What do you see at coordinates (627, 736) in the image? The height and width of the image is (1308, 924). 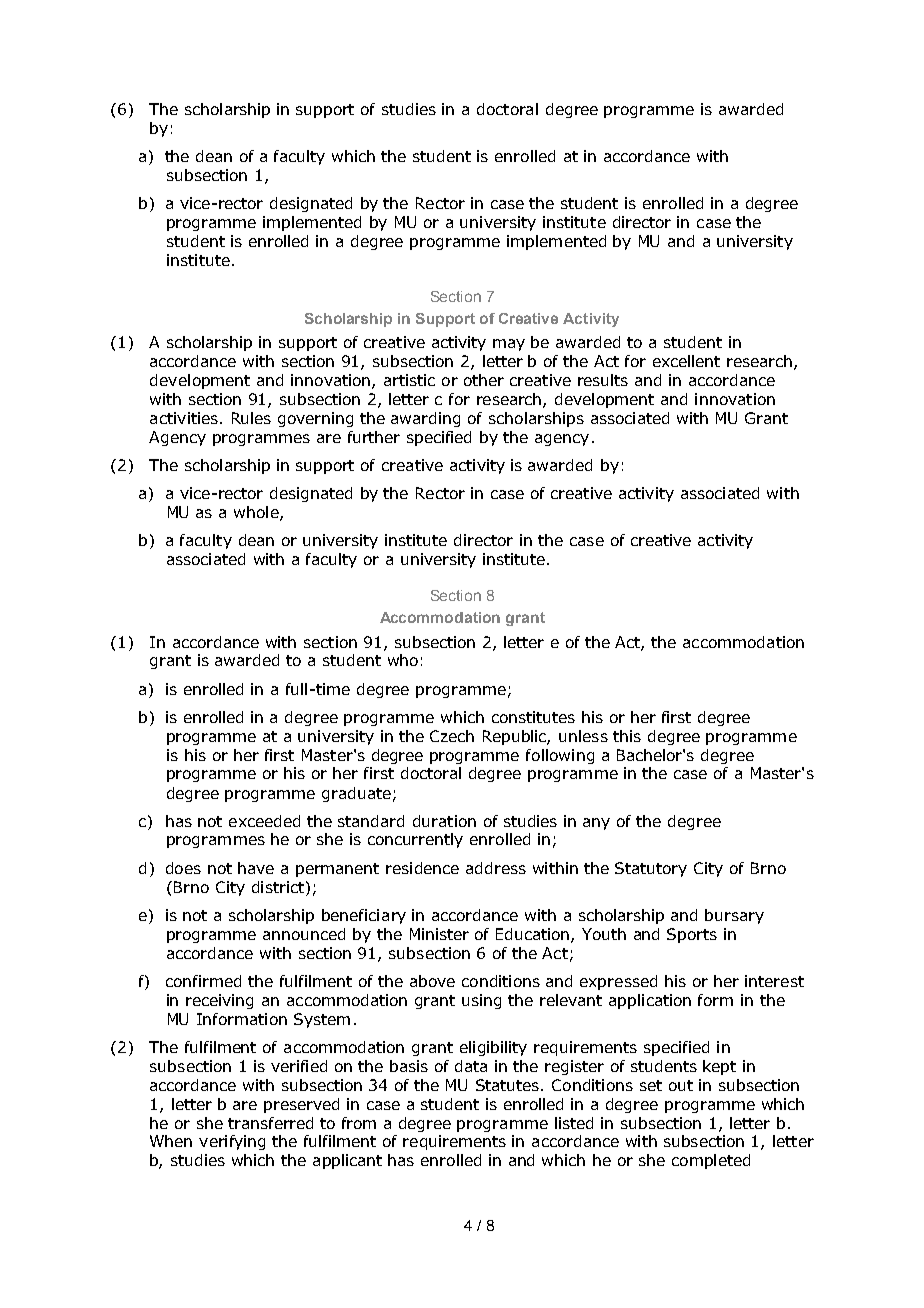 I see `this` at bounding box center [627, 736].
